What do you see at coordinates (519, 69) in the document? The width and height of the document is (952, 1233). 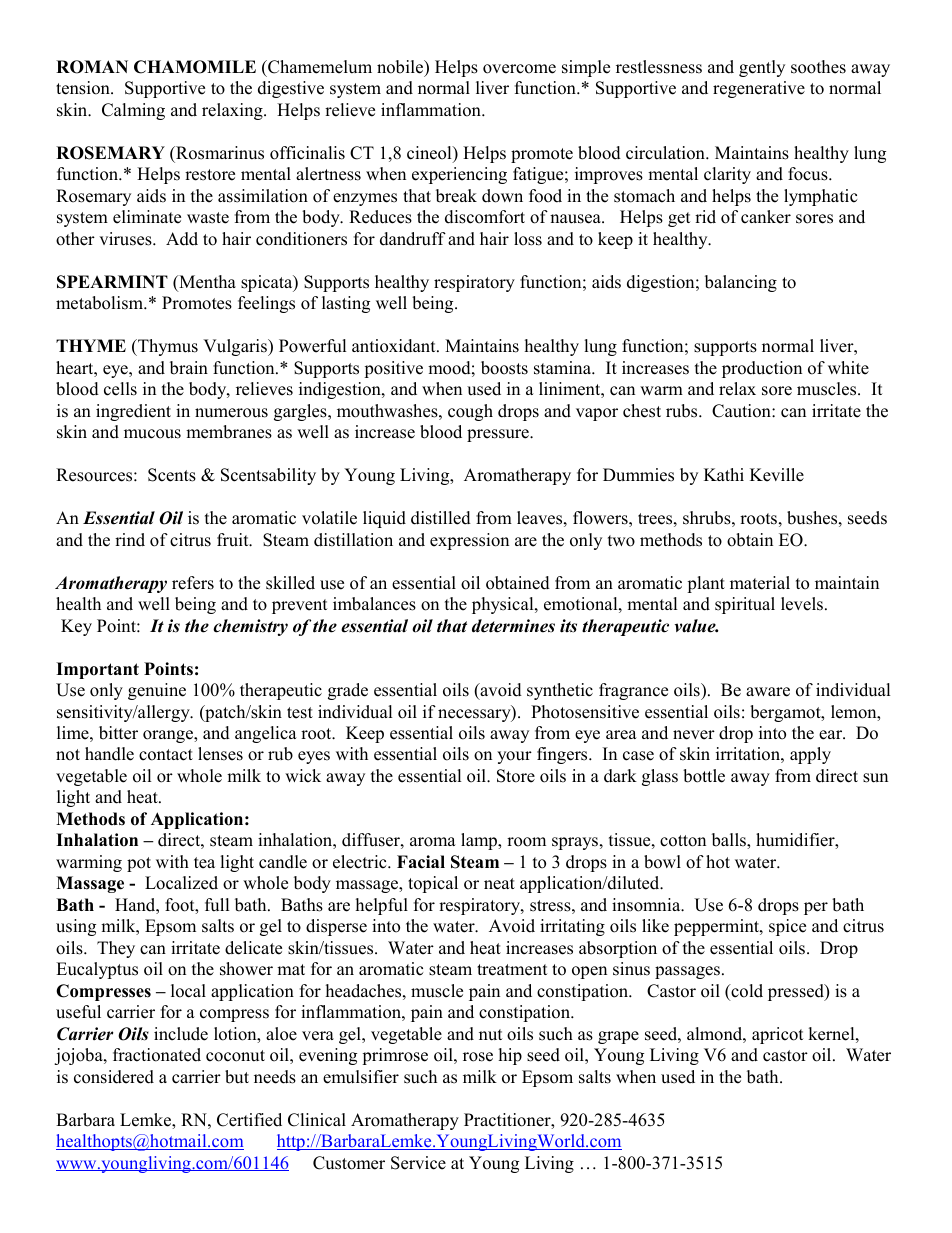 I see `overcome` at bounding box center [519, 69].
